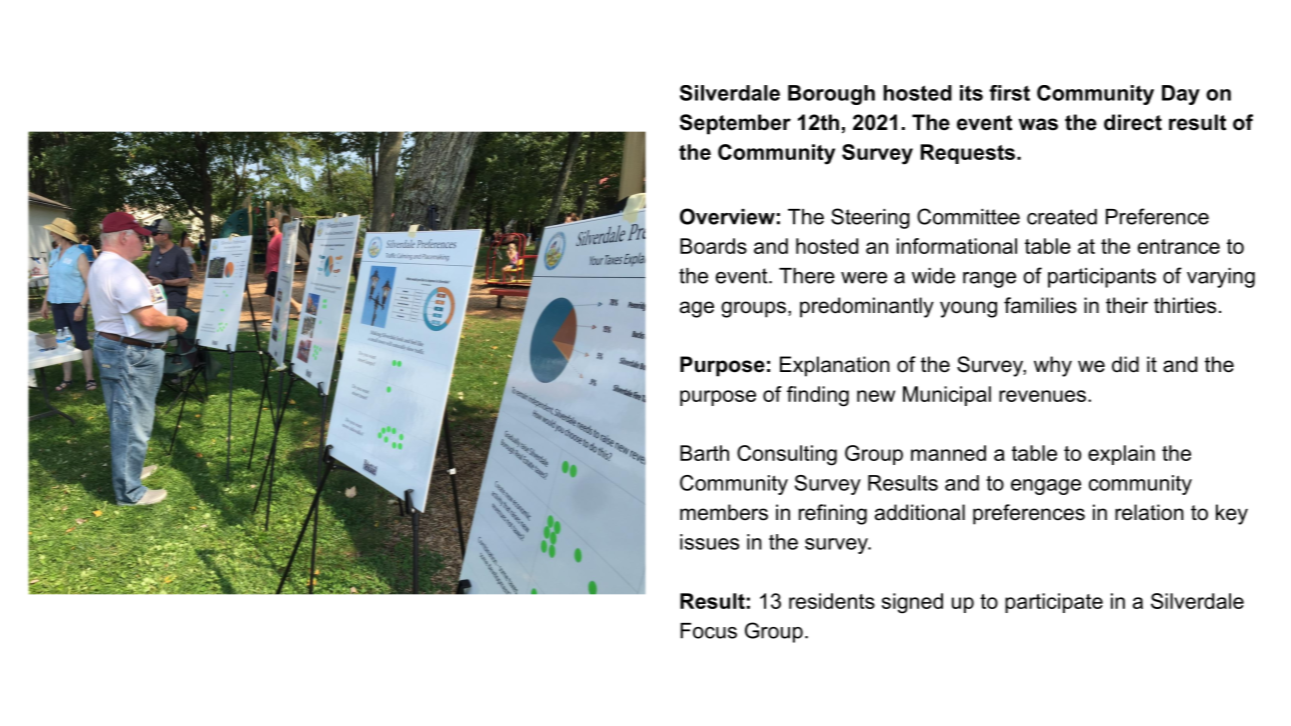 The image size is (1291, 726). I want to click on its, so click(971, 93).
